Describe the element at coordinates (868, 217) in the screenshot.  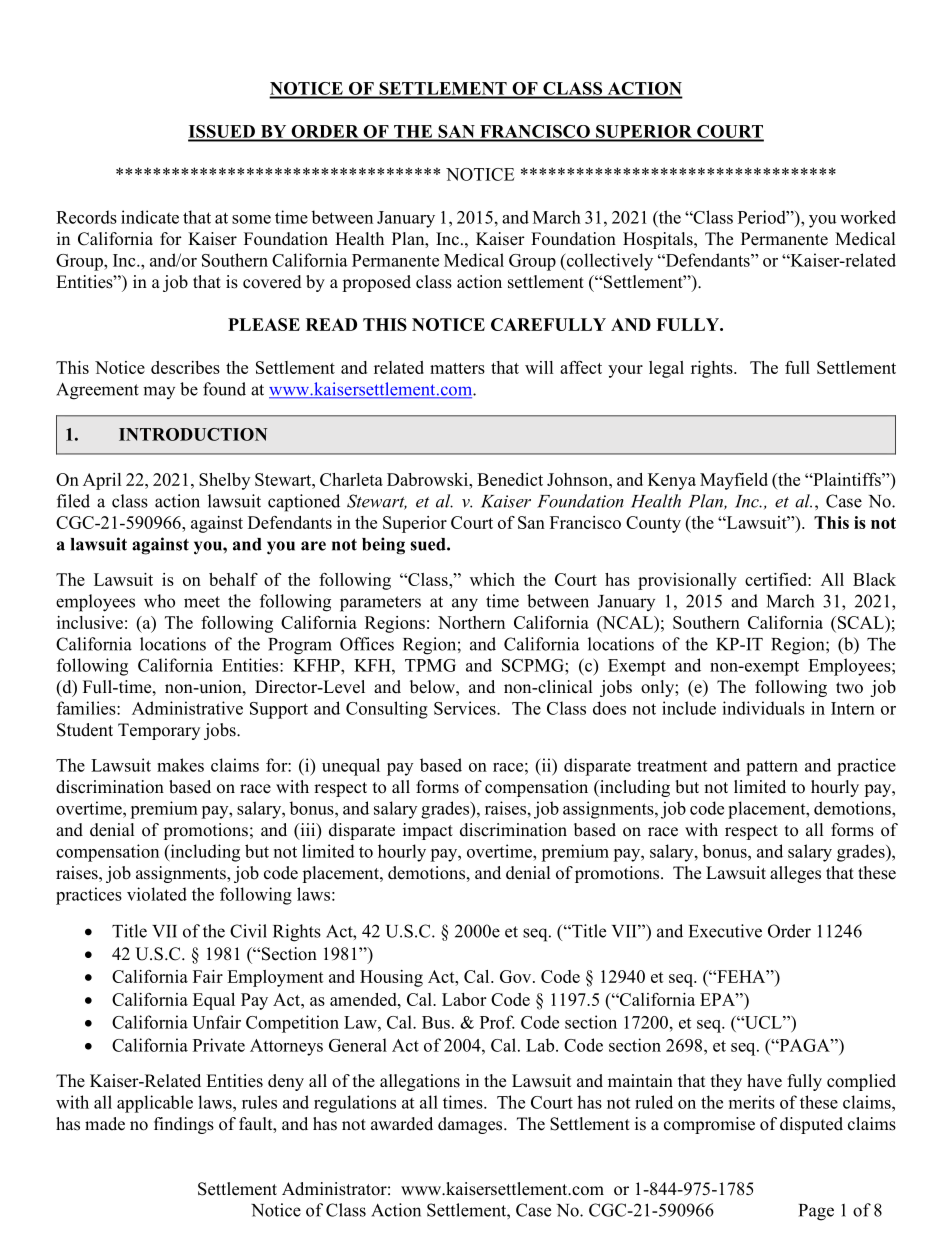
I see `worked` at that location.
